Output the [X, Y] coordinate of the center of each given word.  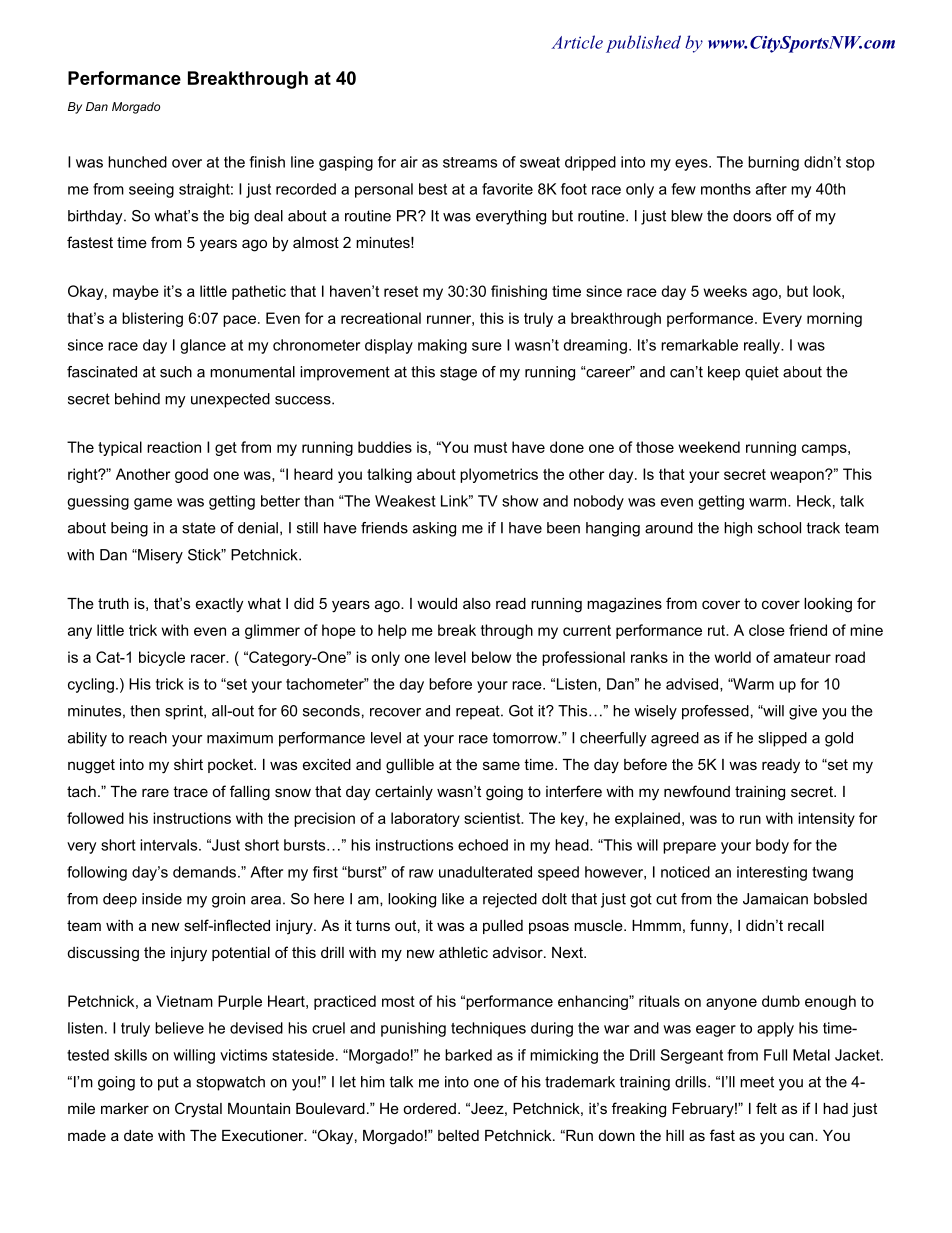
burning [773, 163]
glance [203, 346]
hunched [137, 162]
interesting [772, 873]
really [763, 346]
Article [577, 42]
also [477, 603]
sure [487, 346]
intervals [170, 845]
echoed [483, 845]
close [767, 630]
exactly [219, 605]
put [168, 1083]
